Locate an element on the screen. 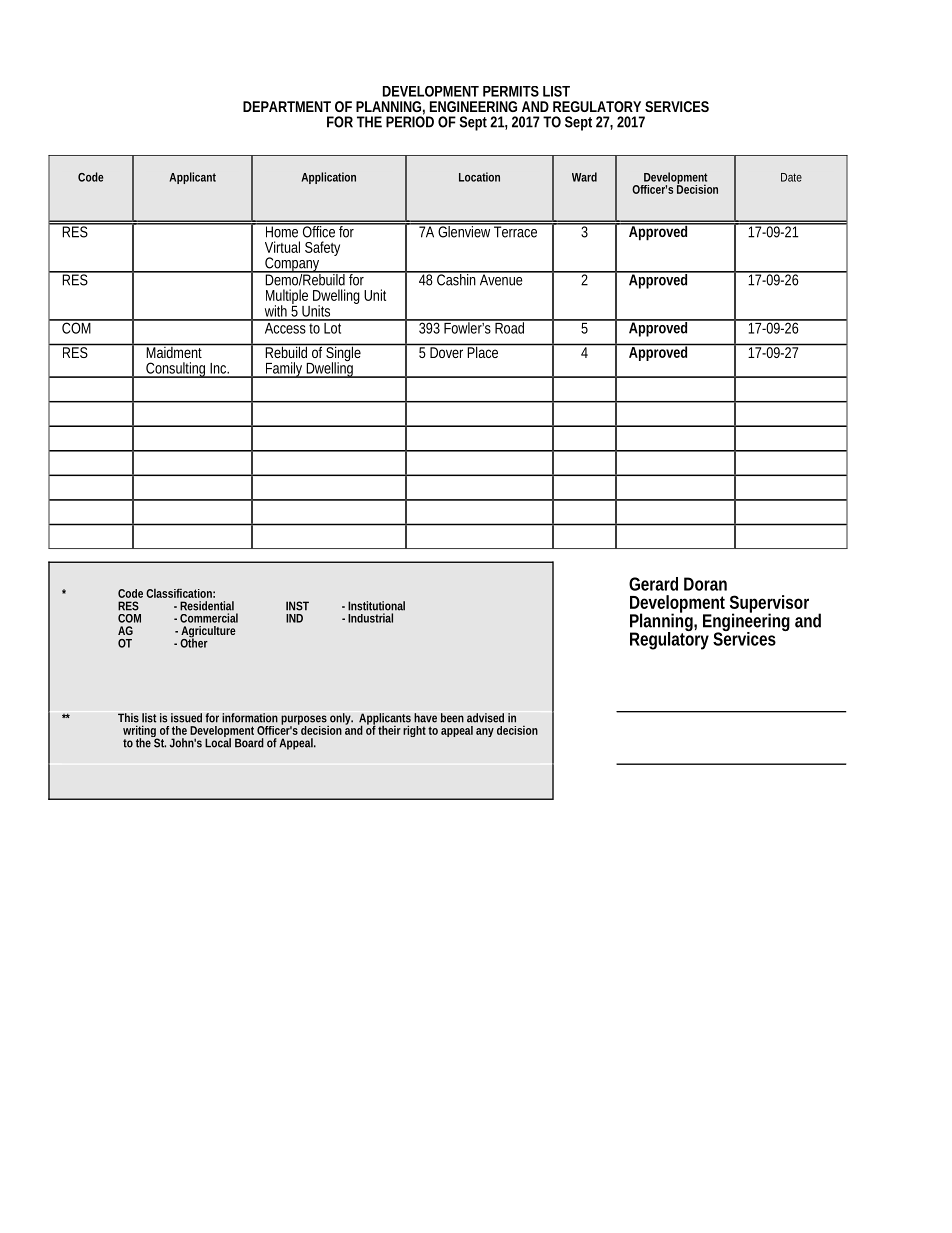 Image resolution: width=952 pixels, height=1233 pixels. Consulting is located at coordinates (176, 370).
